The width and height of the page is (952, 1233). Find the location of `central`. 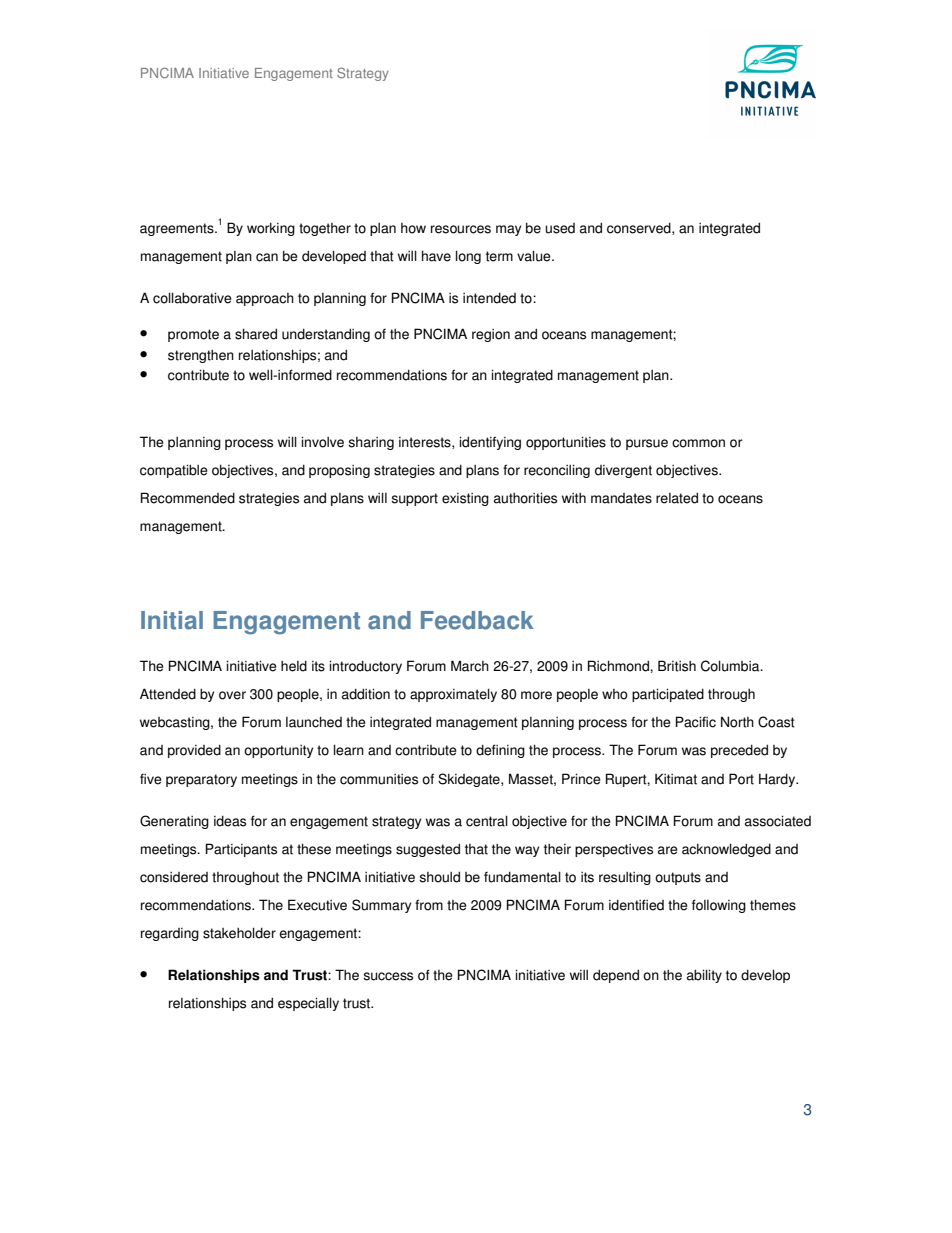

central is located at coordinates (487, 821).
